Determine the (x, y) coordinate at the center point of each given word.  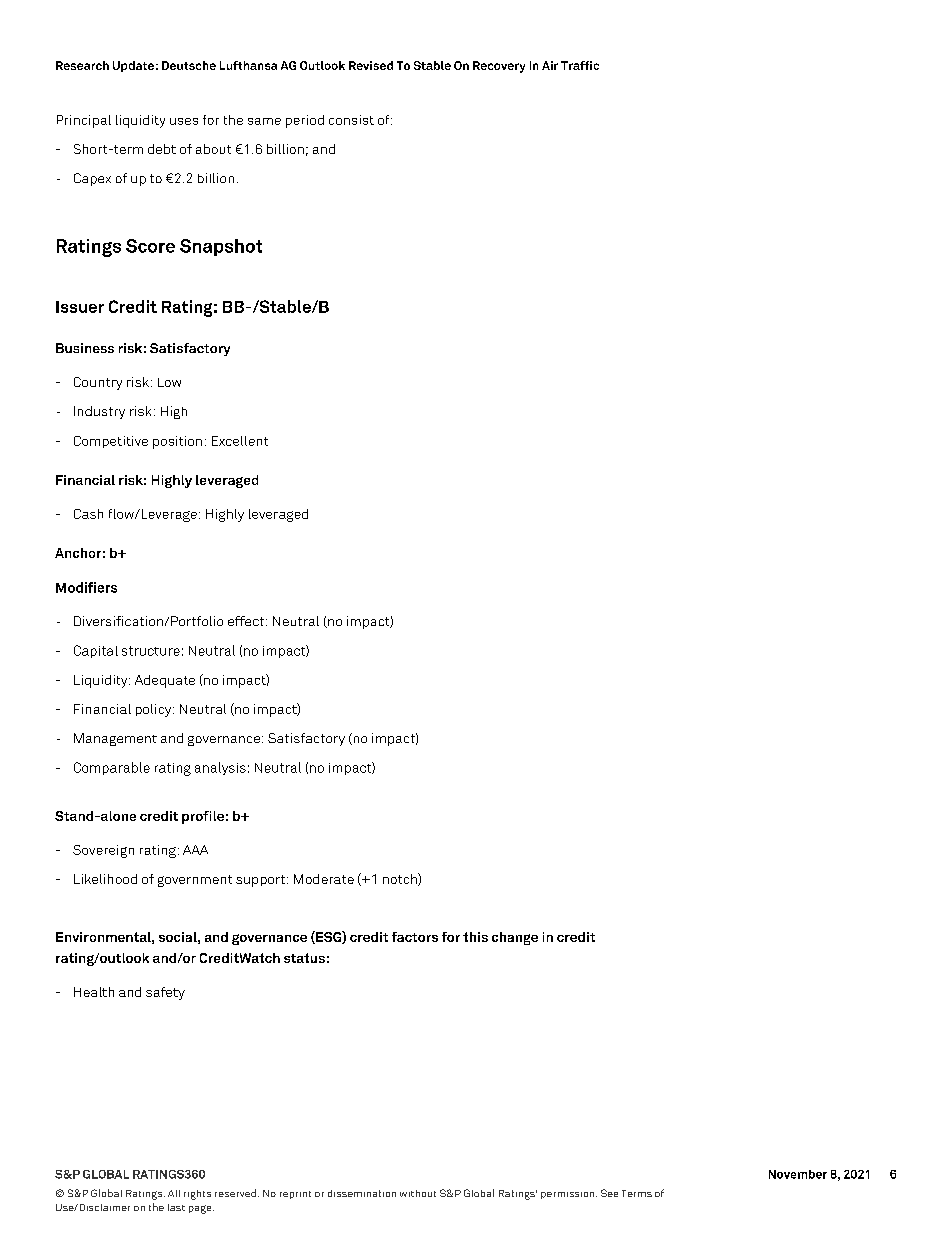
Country (98, 383)
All (174, 1193)
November (798, 1174)
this (475, 937)
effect (247, 621)
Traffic (580, 65)
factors (415, 937)
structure (151, 651)
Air (550, 65)
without (418, 1193)
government (195, 881)
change (515, 938)
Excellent (240, 441)
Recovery (499, 67)
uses (184, 121)
